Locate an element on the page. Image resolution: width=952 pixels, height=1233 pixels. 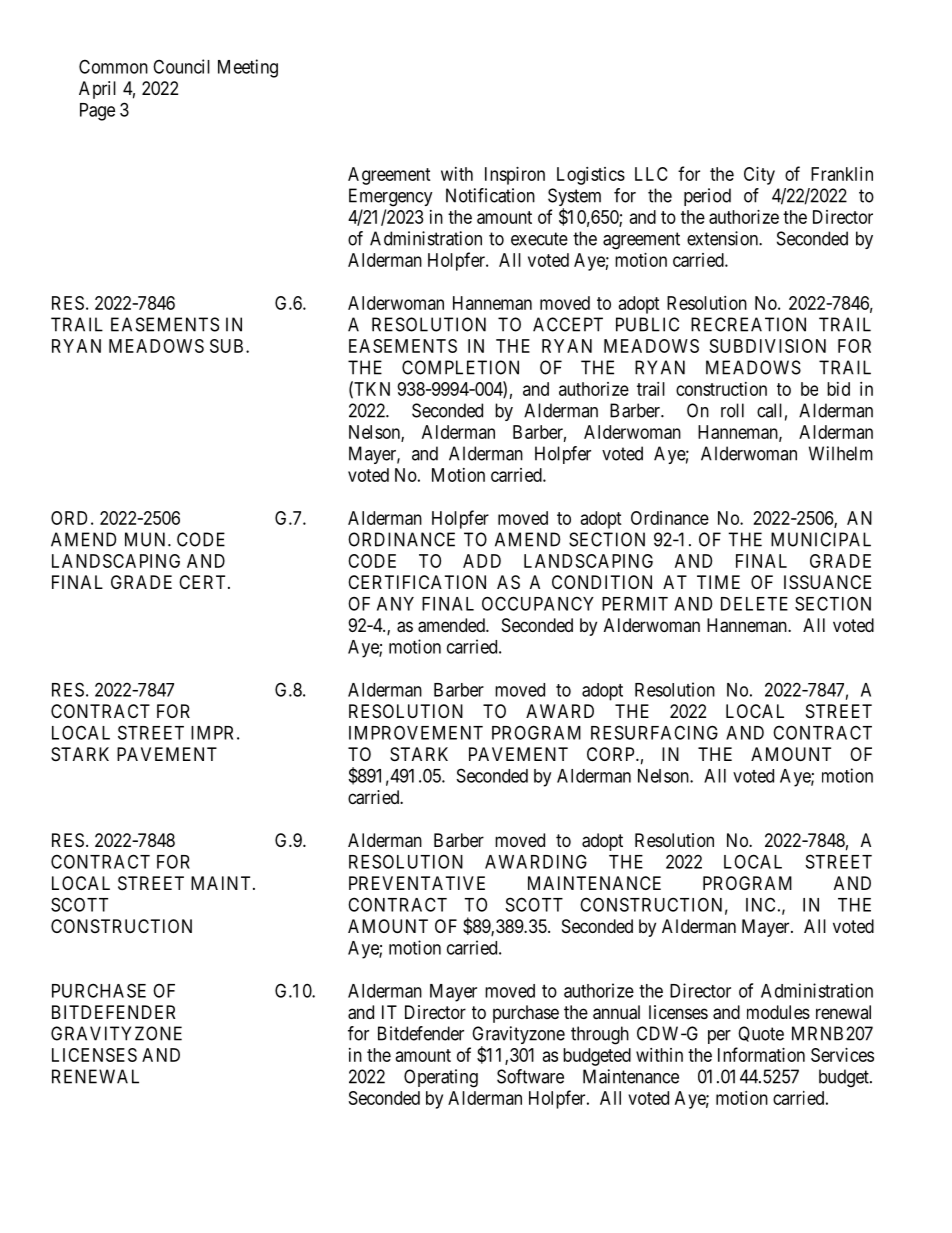
ADD is located at coordinates (482, 561).
